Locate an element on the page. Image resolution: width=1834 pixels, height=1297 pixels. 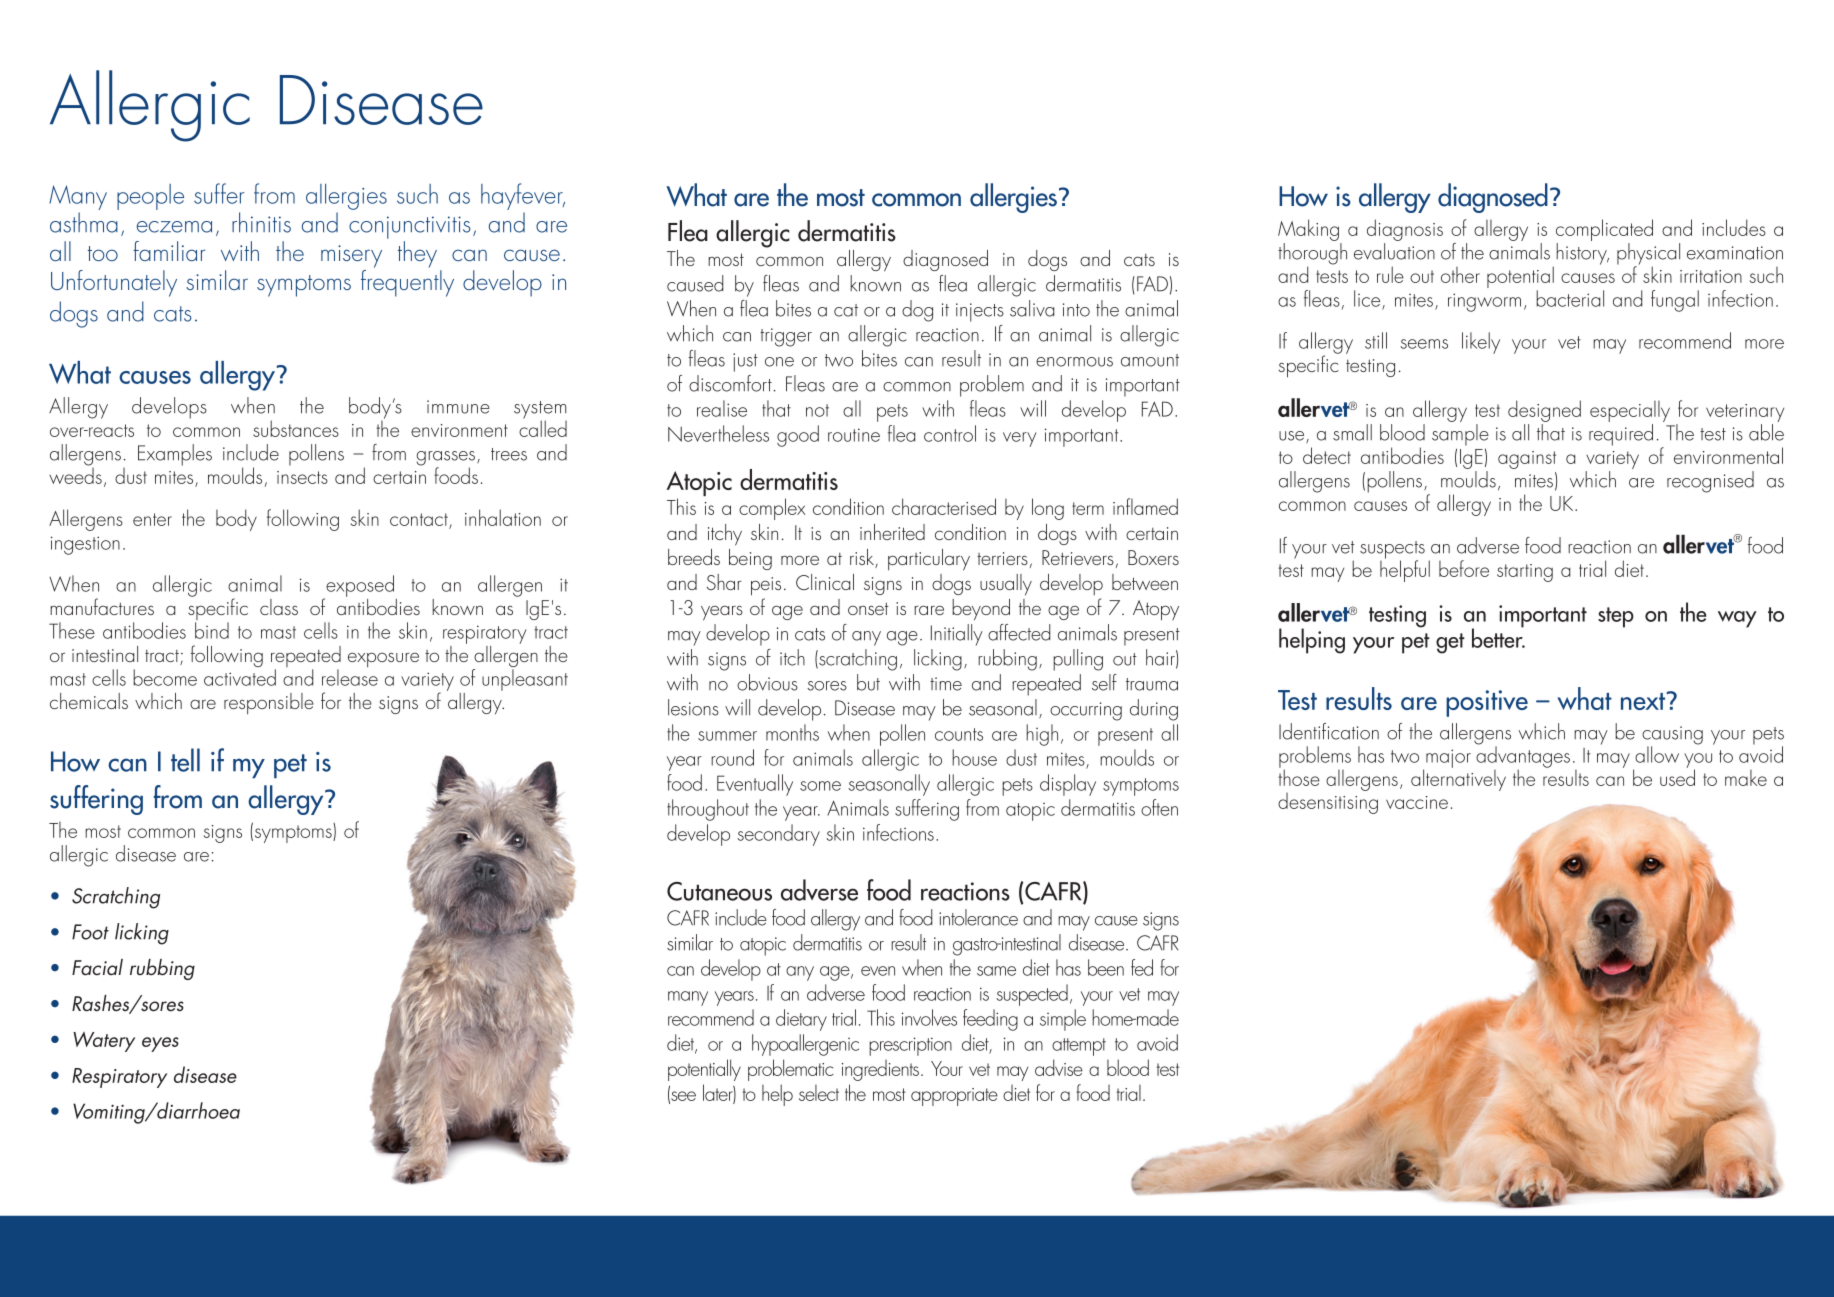
better is located at coordinates (1498, 637).
